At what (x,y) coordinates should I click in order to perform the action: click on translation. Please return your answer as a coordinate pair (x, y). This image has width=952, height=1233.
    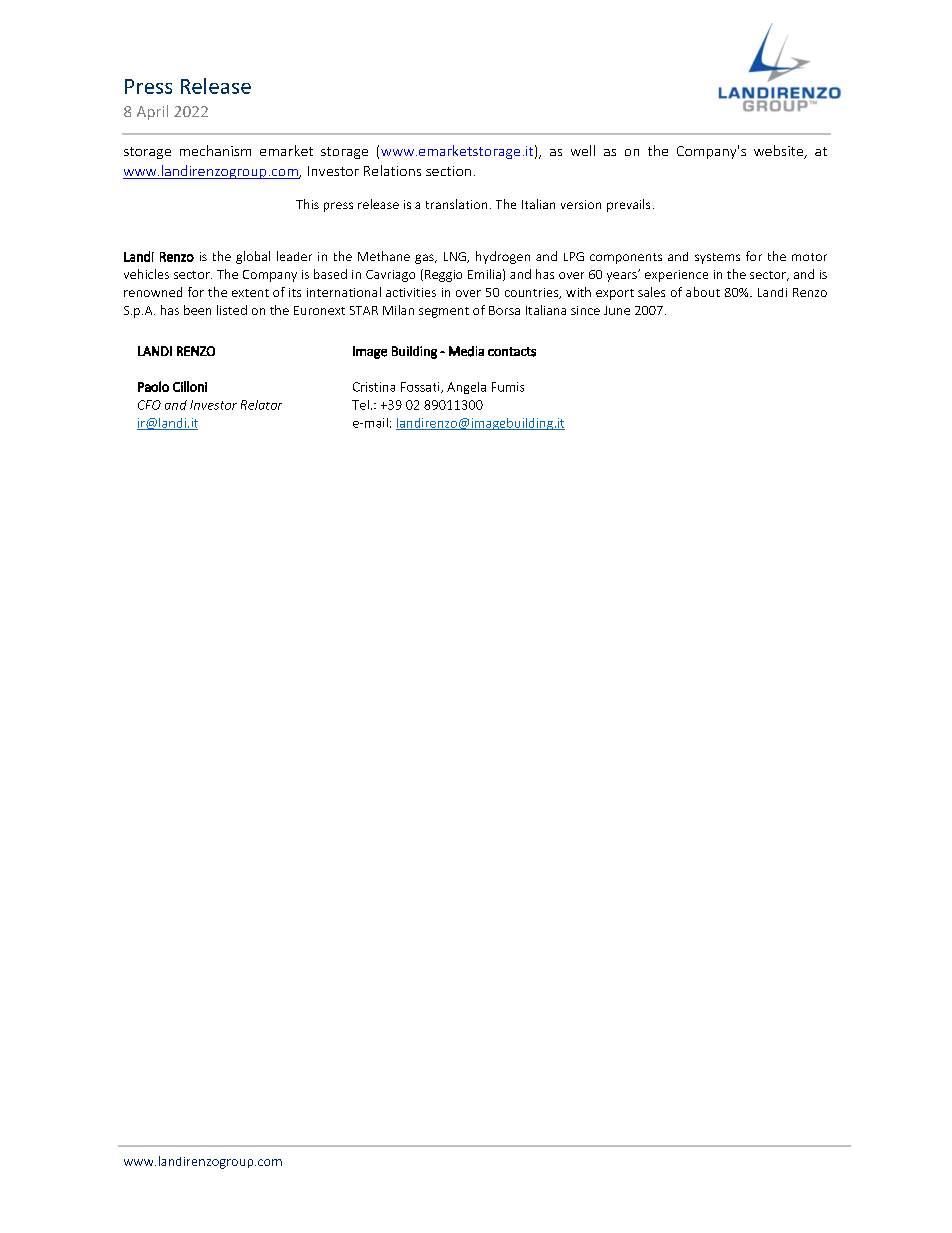
    Looking at the image, I should click on (456, 204).
